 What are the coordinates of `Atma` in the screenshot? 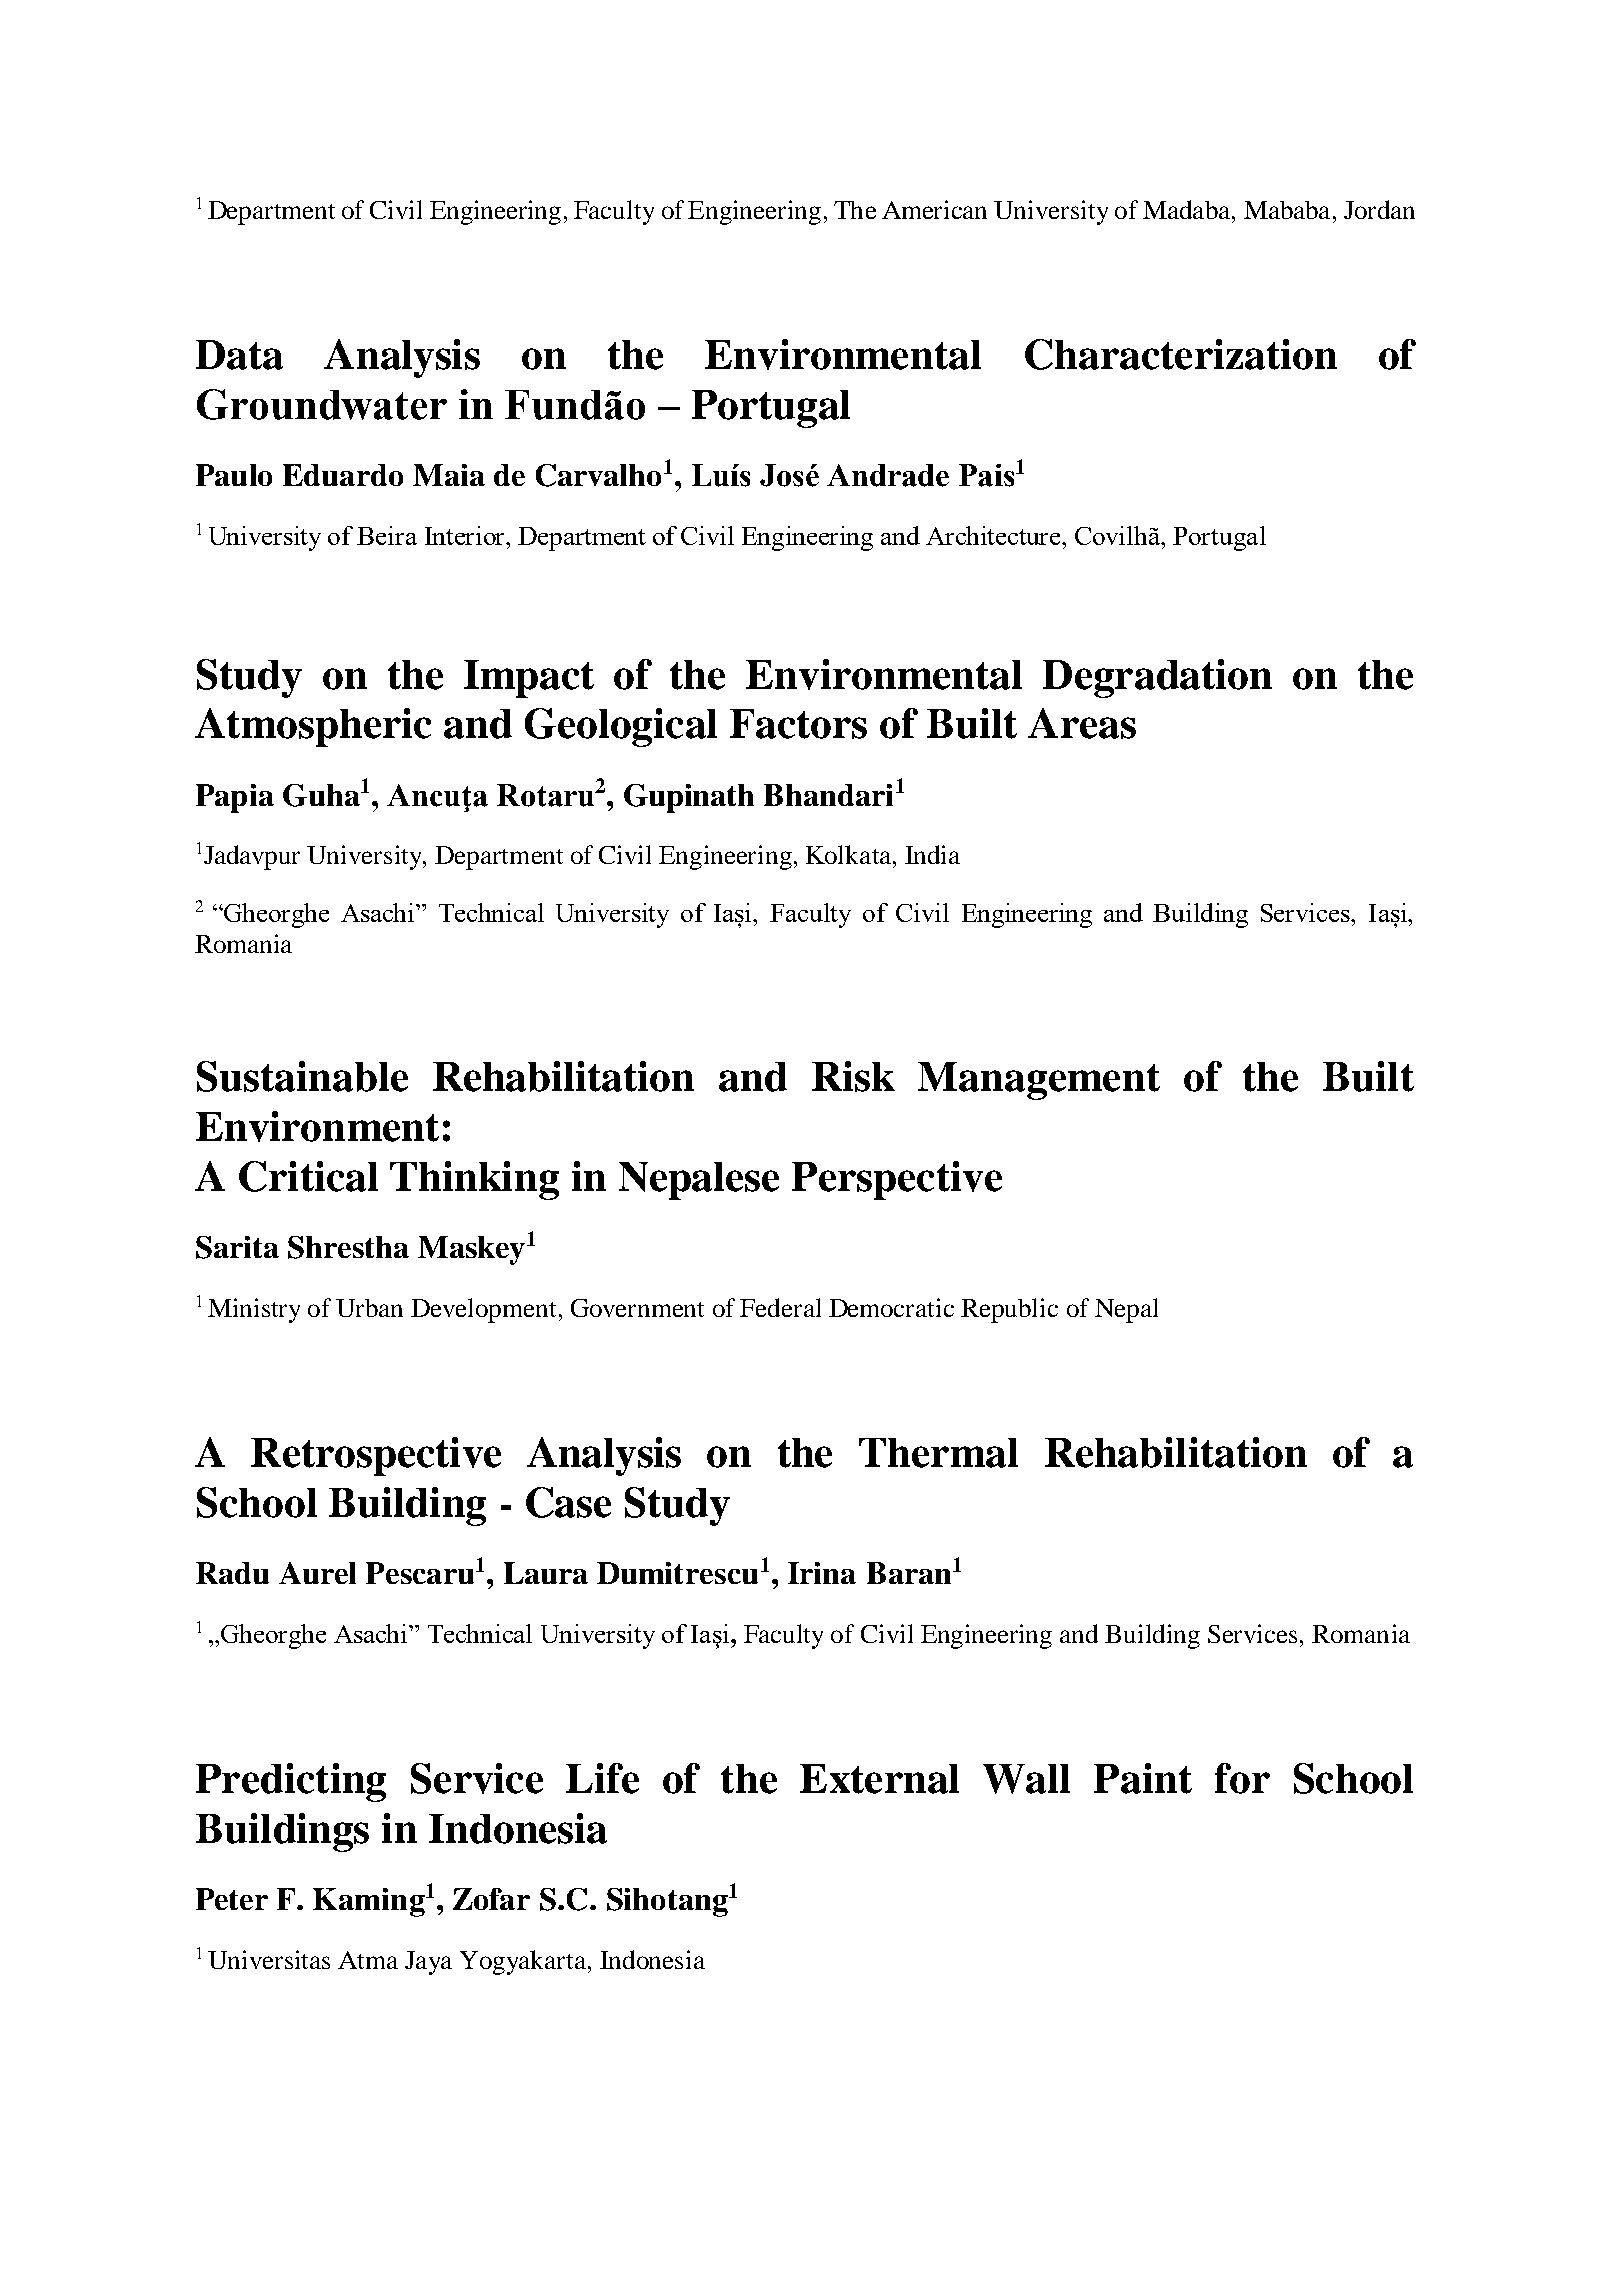 It's located at (368, 1960).
